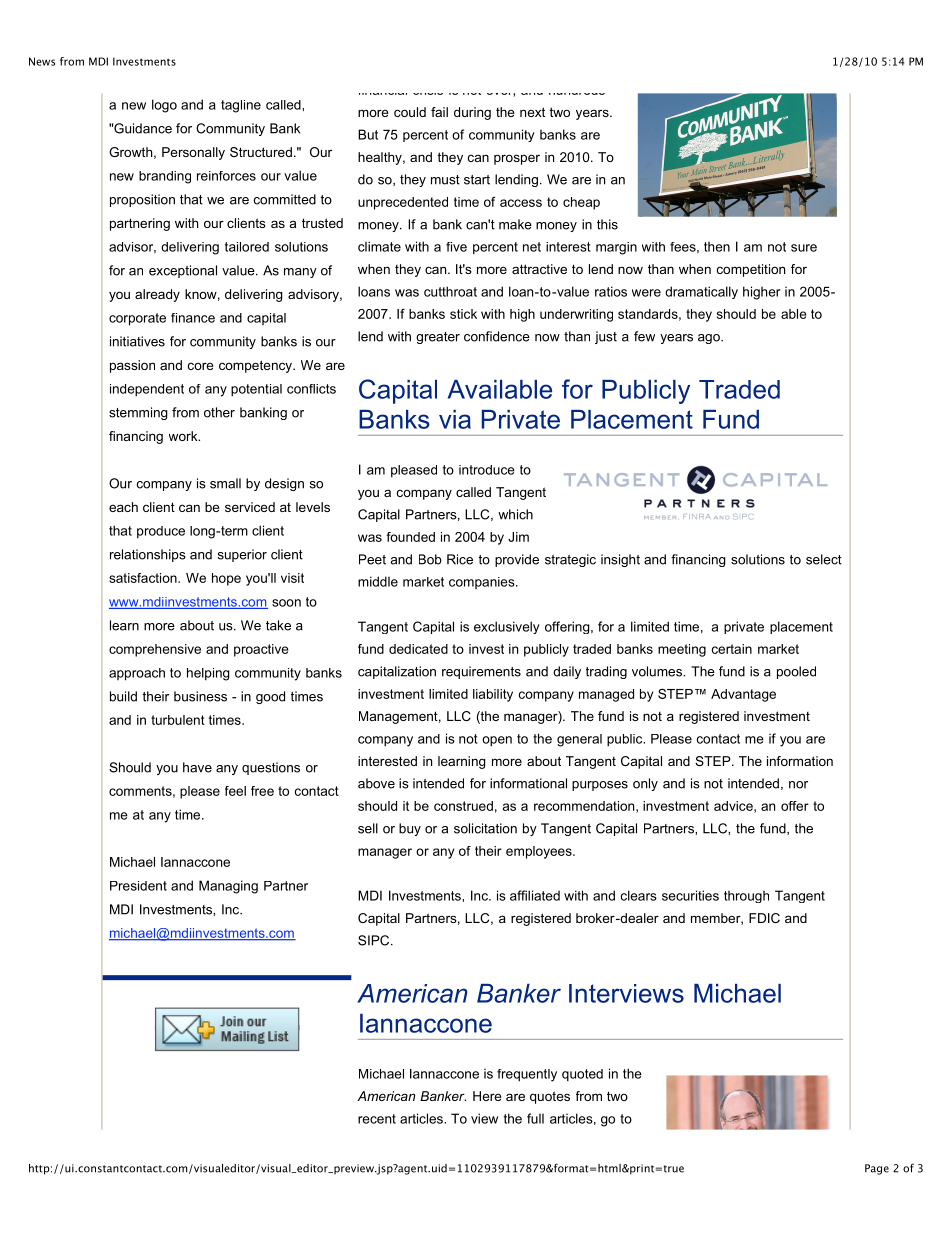  Describe the element at coordinates (732, 649) in the image. I see `certain` at that location.
